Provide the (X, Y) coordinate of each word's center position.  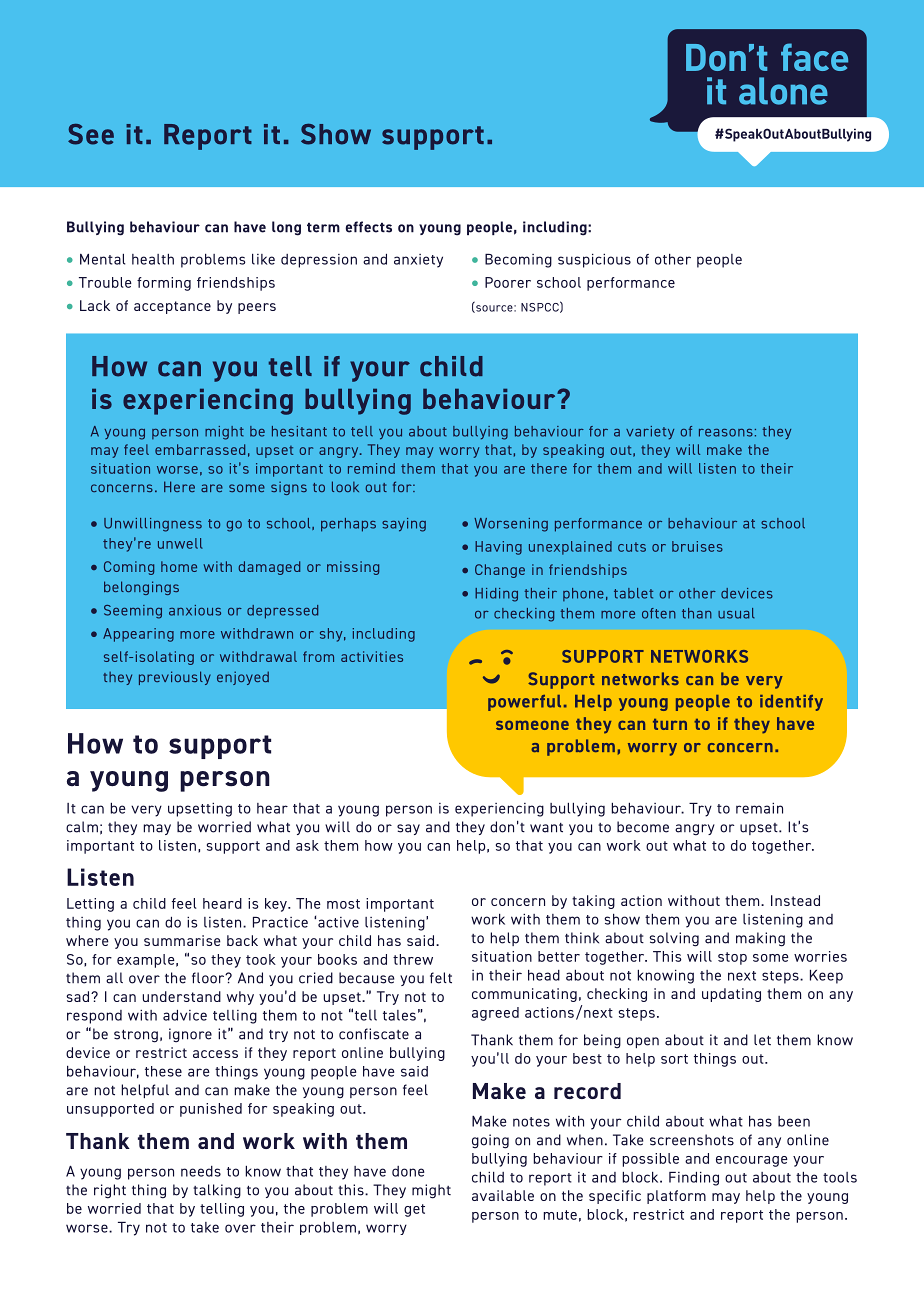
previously (175, 678)
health (153, 259)
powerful (524, 703)
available (503, 1195)
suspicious (594, 261)
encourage (752, 1161)
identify (791, 703)
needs (201, 1171)
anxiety (418, 261)
